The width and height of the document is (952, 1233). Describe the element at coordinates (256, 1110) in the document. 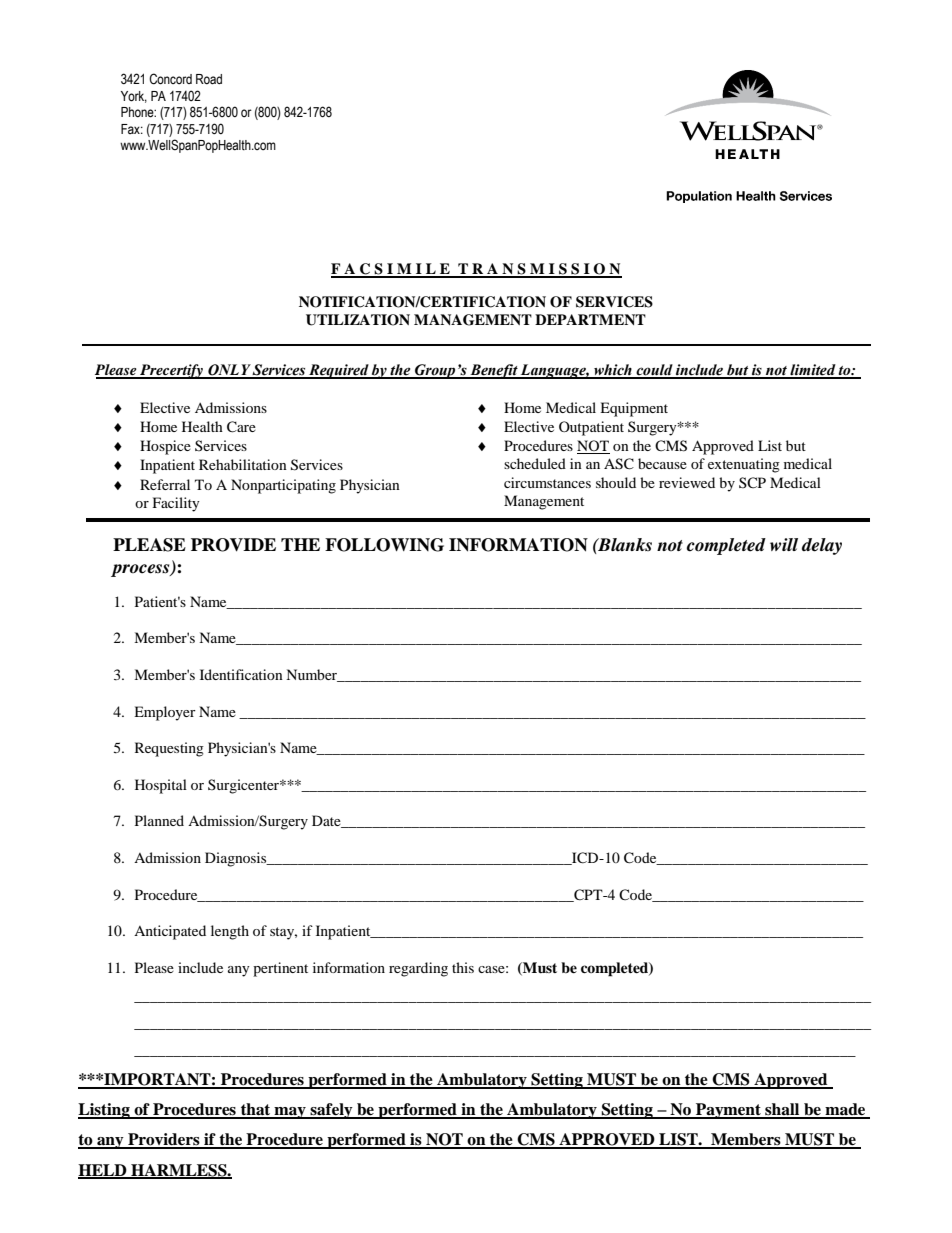

I see `that` at that location.
